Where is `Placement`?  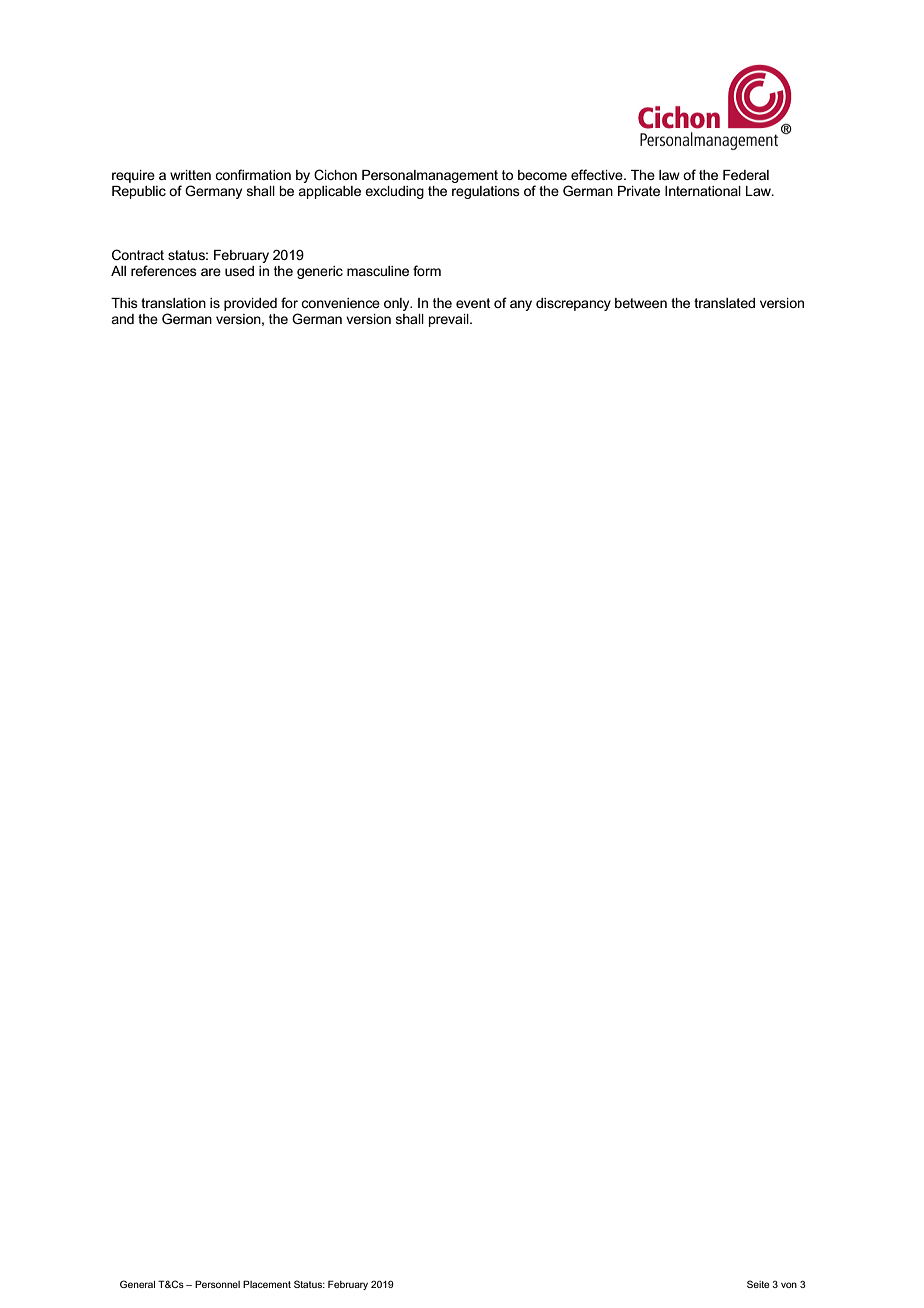 Placement is located at coordinates (267, 1284).
